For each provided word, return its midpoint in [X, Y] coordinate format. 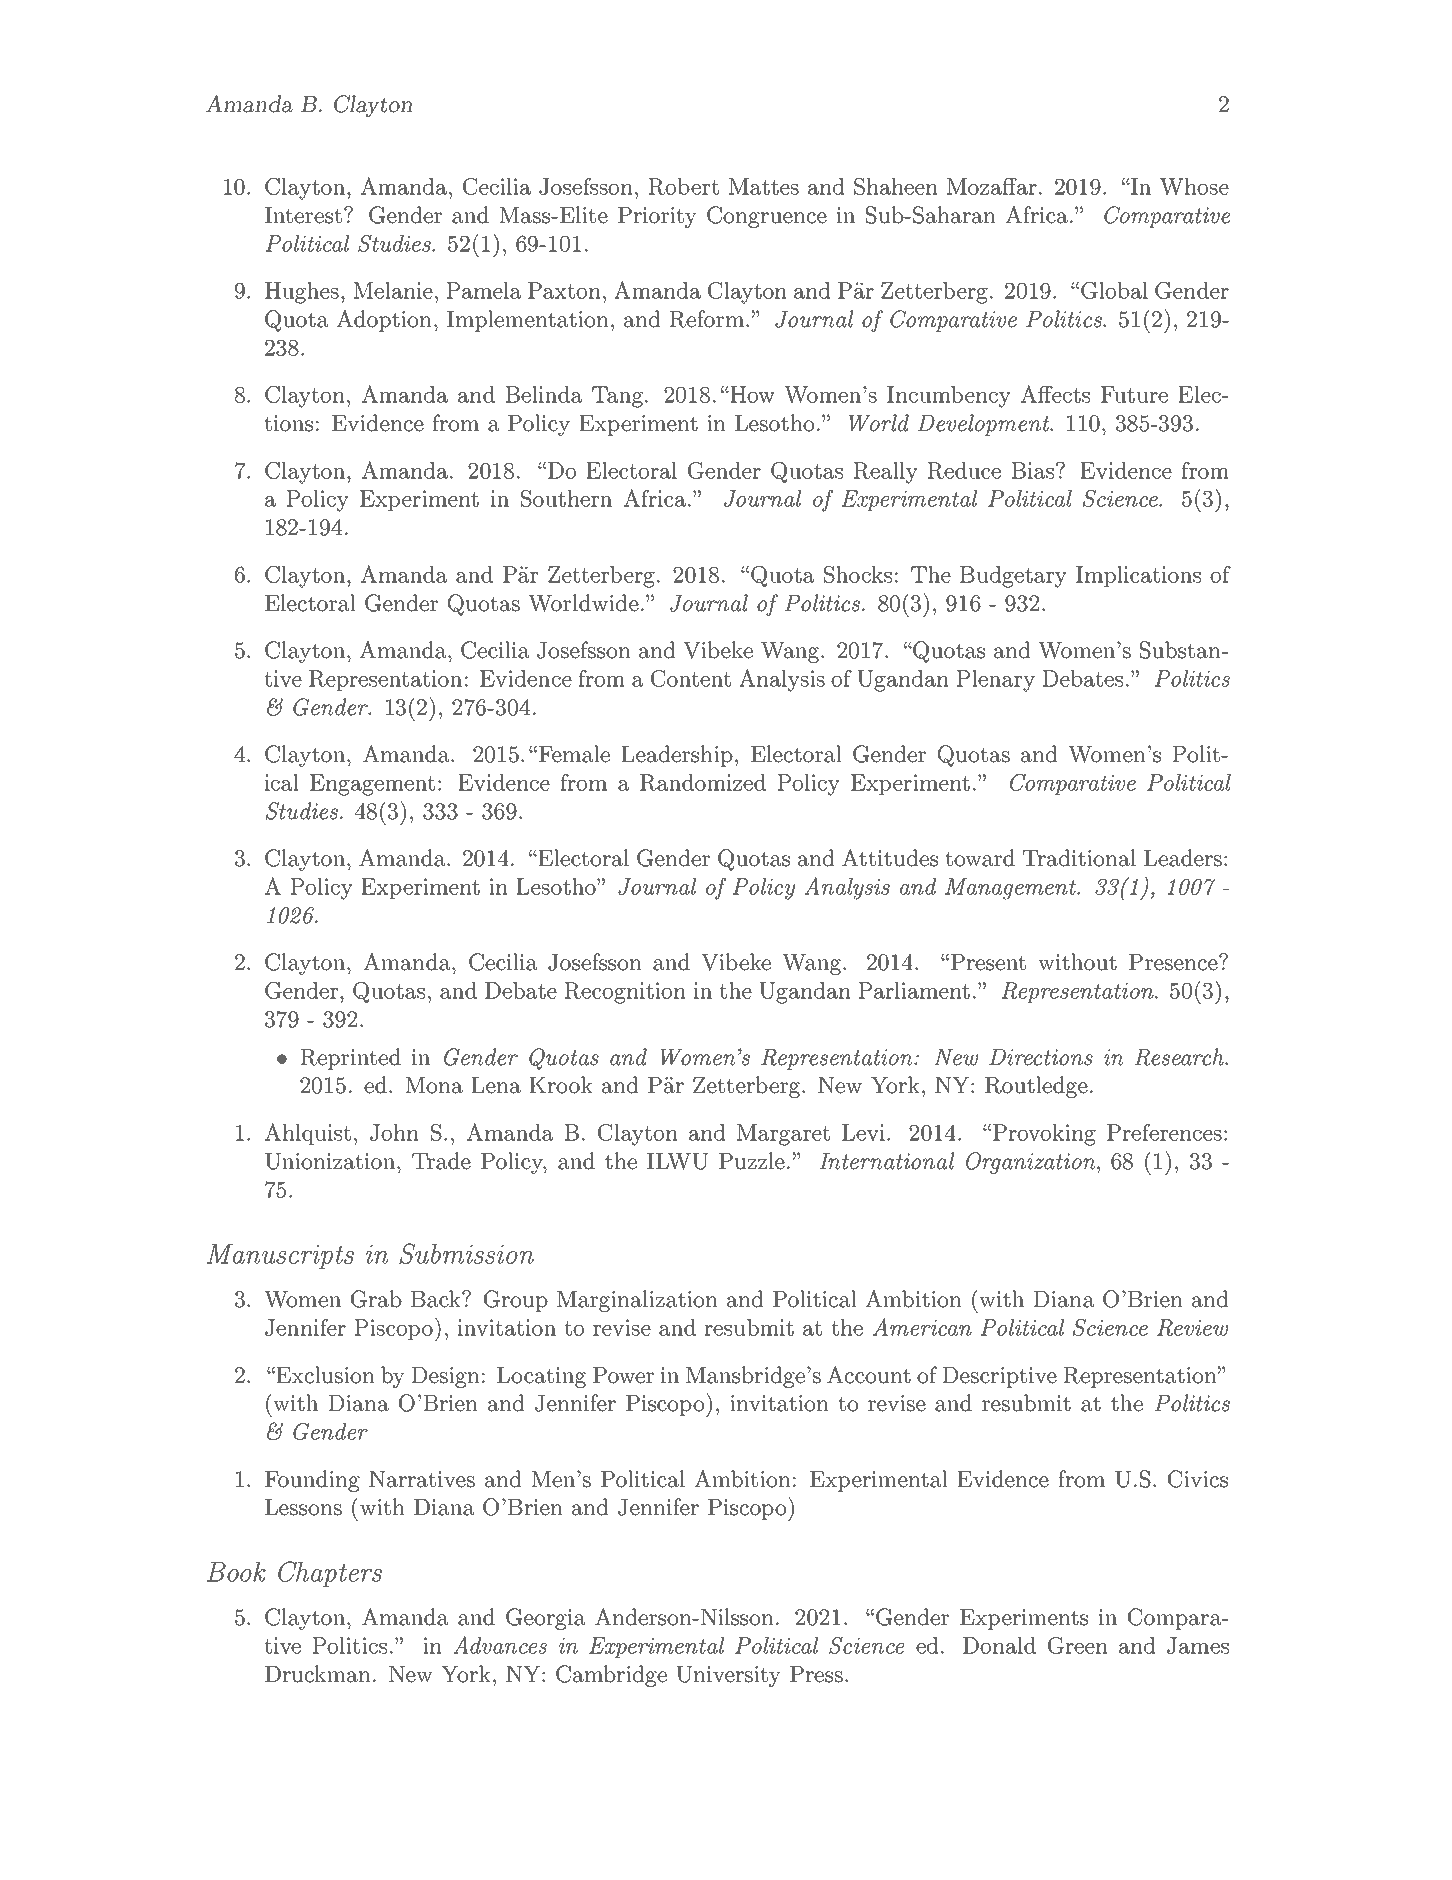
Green [1078, 1645]
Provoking [1043, 1135]
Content [691, 678]
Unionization [331, 1161]
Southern [566, 498]
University [728, 1676]
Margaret [783, 1135]
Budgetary [1013, 577]
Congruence [767, 217]
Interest [303, 215]
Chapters [330, 1574]
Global [1114, 290]
